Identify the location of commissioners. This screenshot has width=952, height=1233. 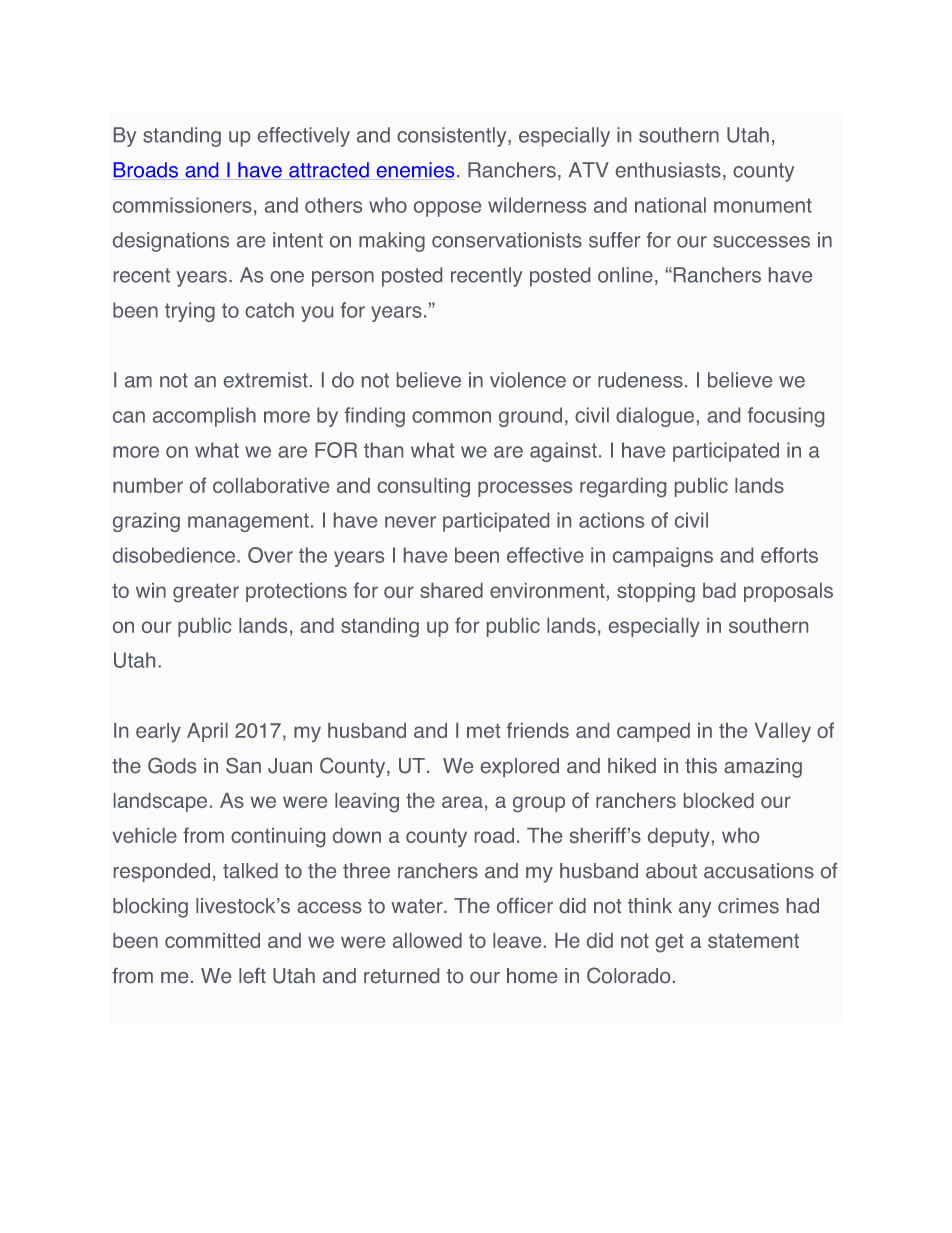
(182, 205).
